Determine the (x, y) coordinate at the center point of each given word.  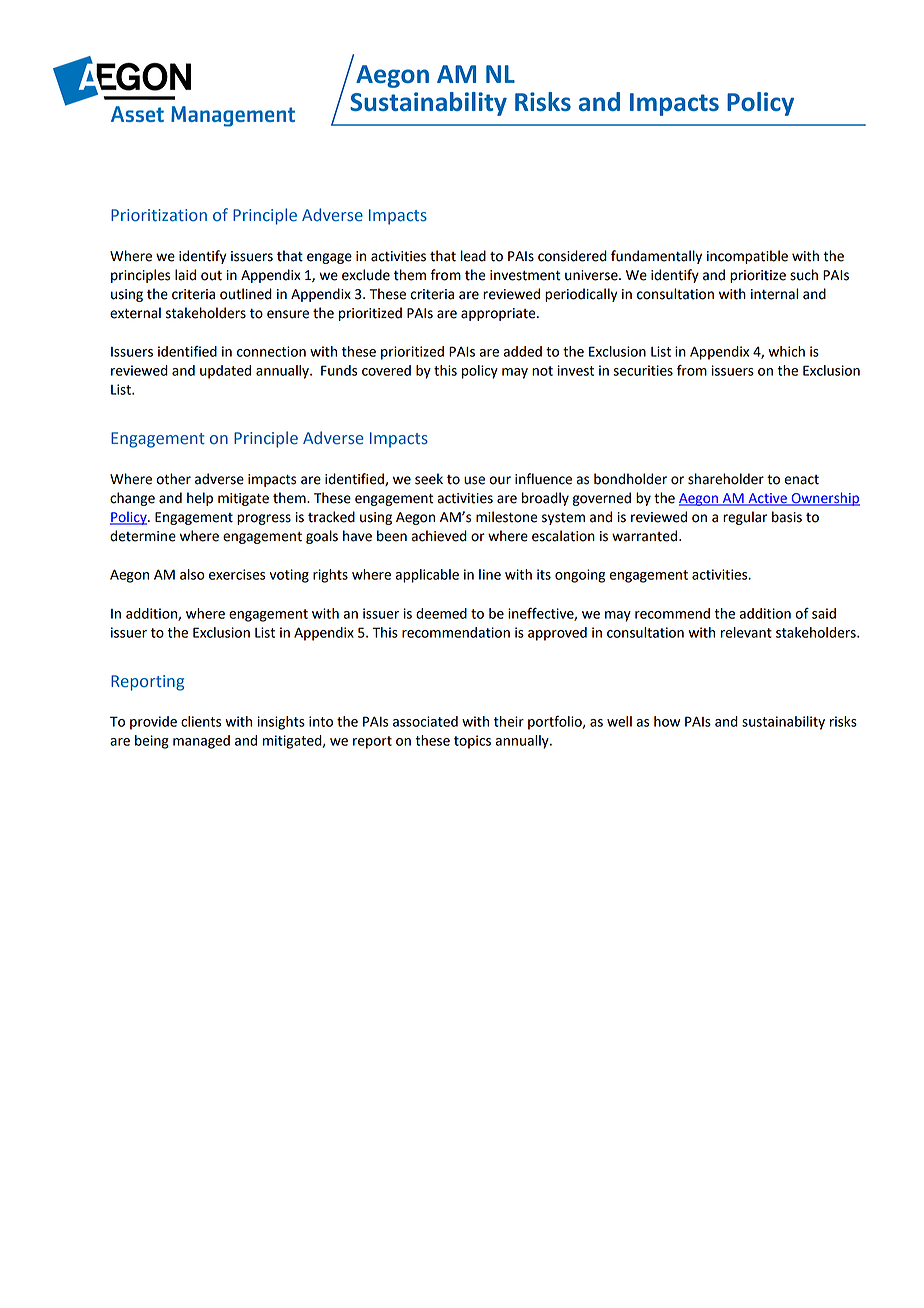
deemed (441, 613)
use (474, 480)
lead (473, 256)
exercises (237, 574)
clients (201, 721)
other (173, 479)
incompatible (747, 257)
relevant (746, 632)
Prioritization (159, 215)
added (522, 351)
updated (225, 372)
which (786, 351)
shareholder (726, 479)
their (509, 721)
